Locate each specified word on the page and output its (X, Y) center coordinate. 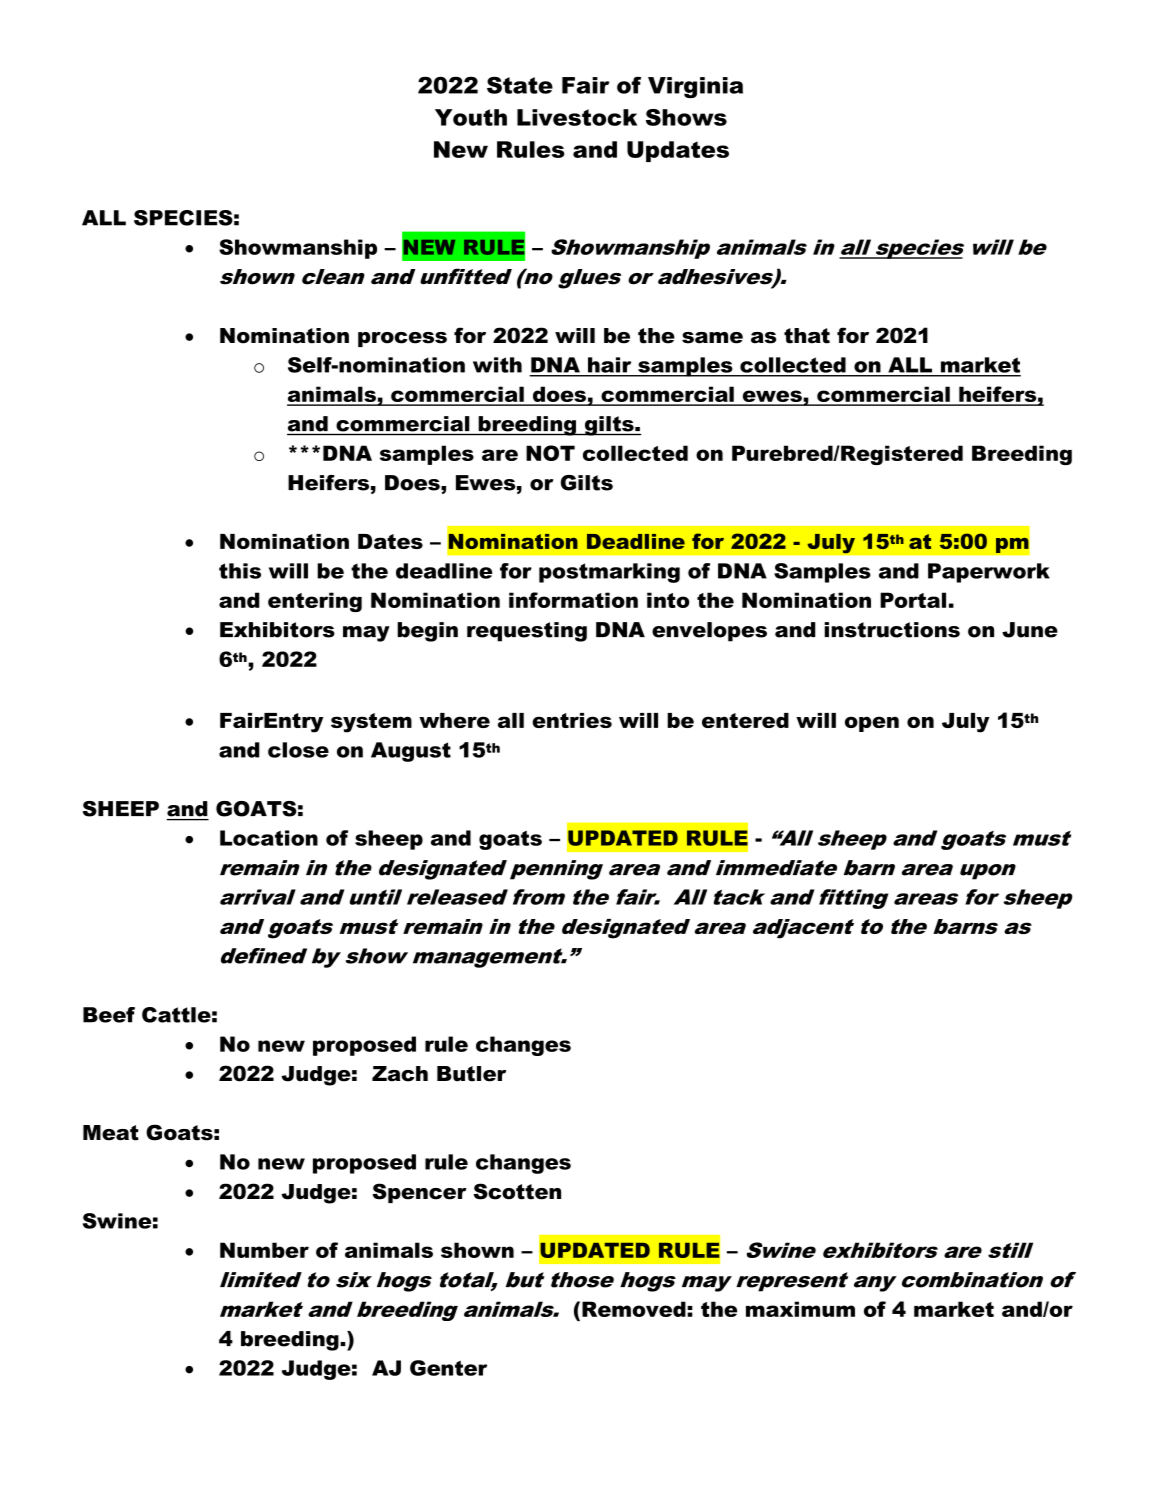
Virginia (695, 87)
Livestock (577, 117)
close (298, 750)
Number (264, 1250)
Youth (471, 117)
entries (572, 720)
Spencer (420, 1193)
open (872, 724)
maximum (800, 1309)
